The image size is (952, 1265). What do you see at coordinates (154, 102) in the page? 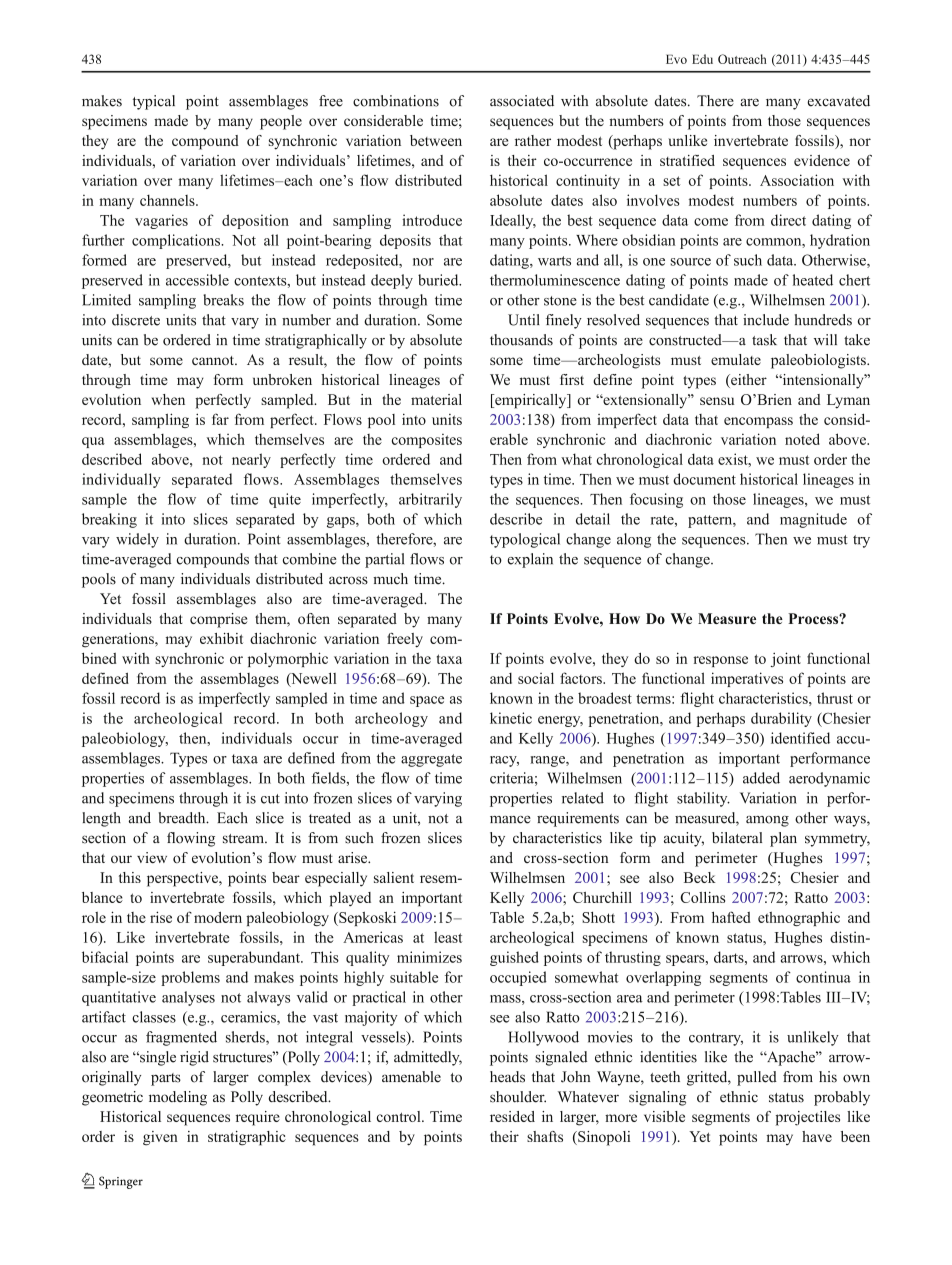
I see `typical` at bounding box center [154, 102].
